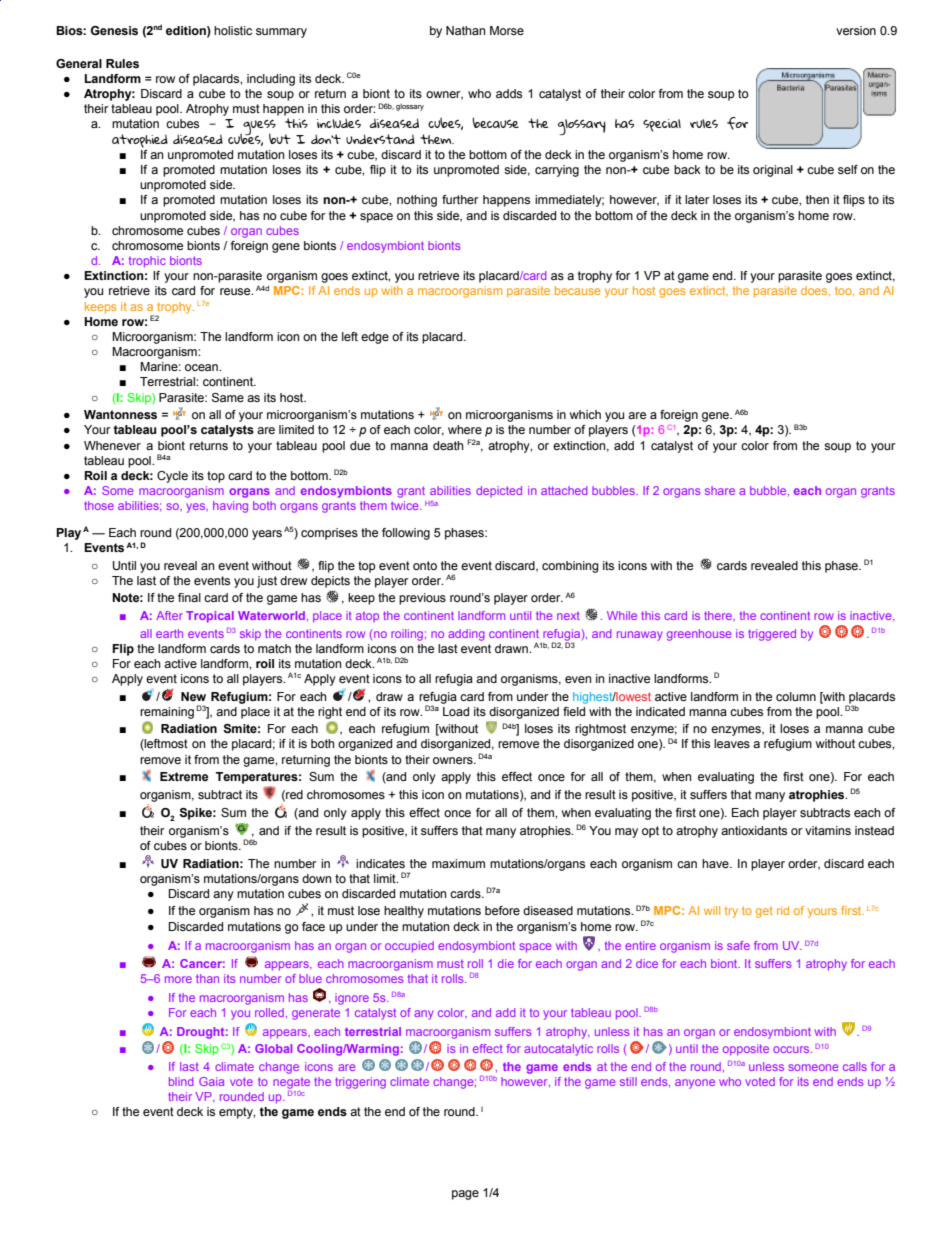 This document has width=952, height=1233. I want to click on edge, so click(375, 338).
